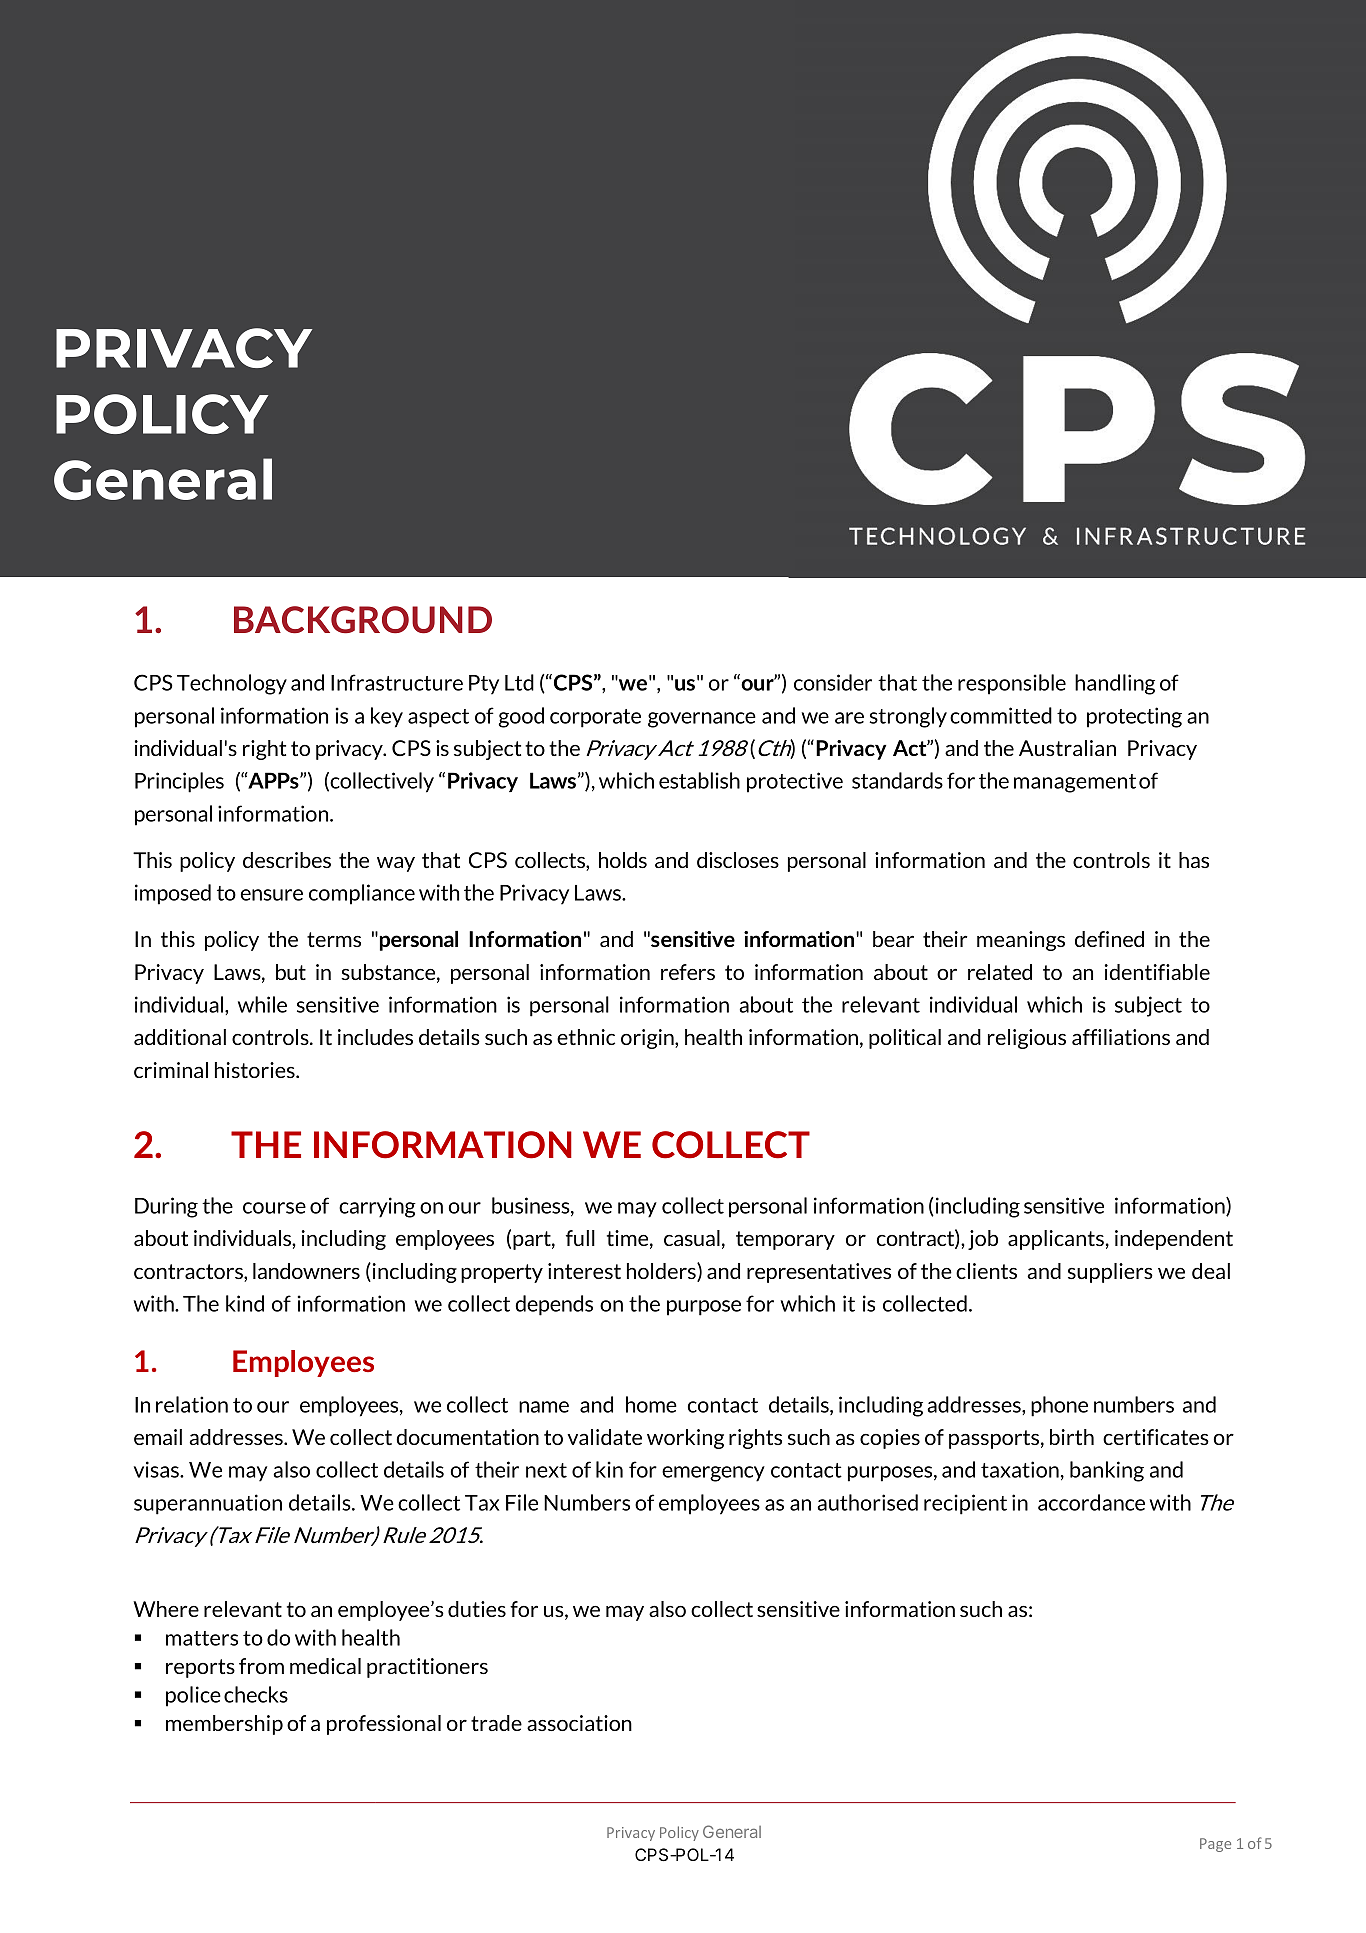  I want to click on handling, so click(1115, 684).
